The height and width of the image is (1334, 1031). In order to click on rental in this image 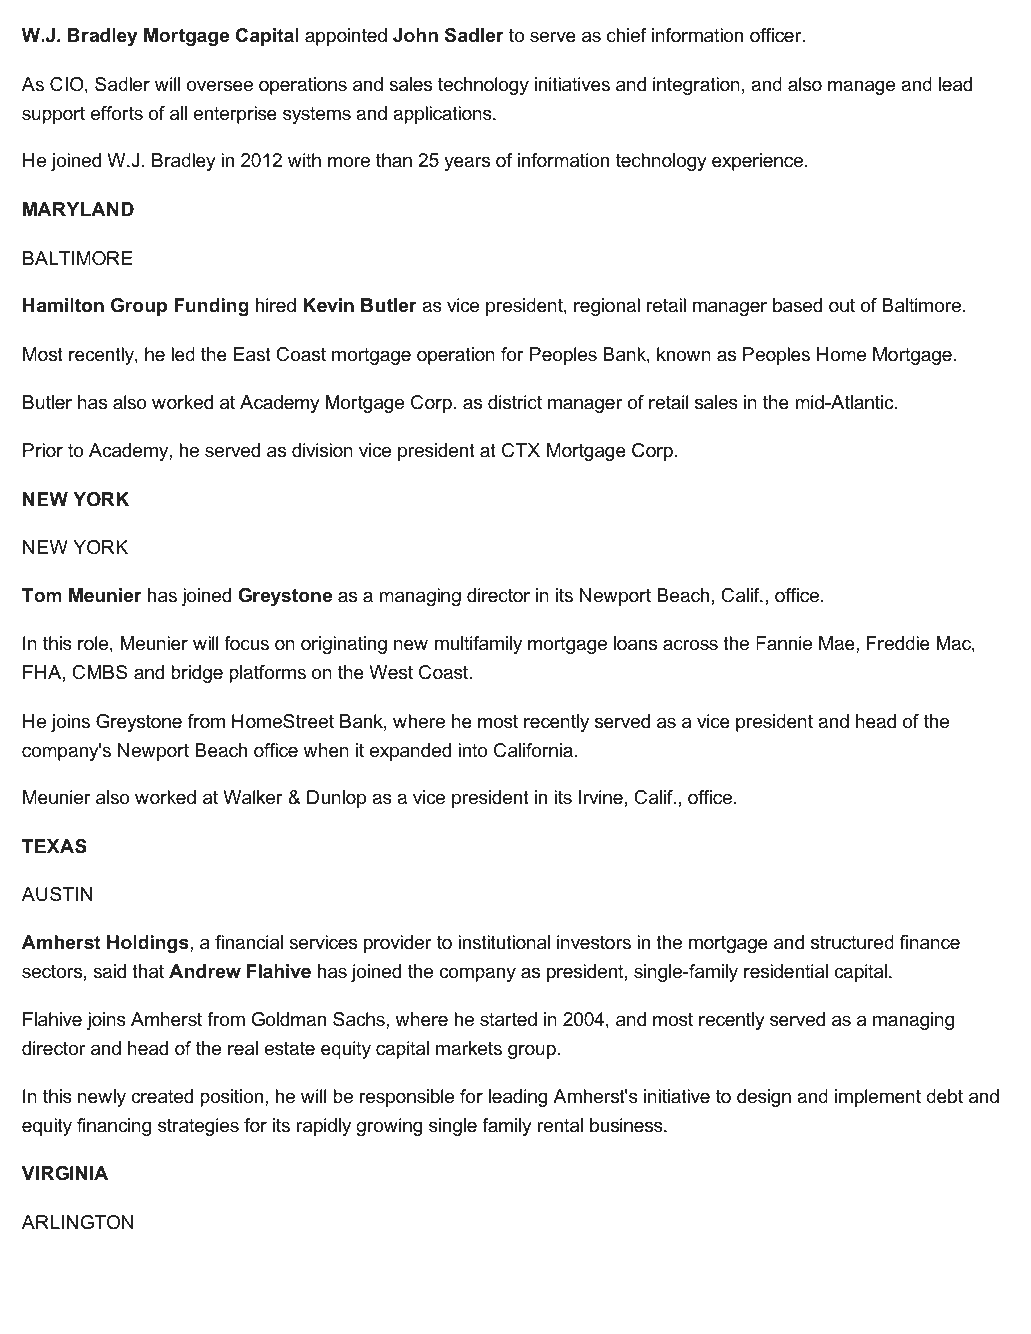, I will do `click(560, 1125)`.
